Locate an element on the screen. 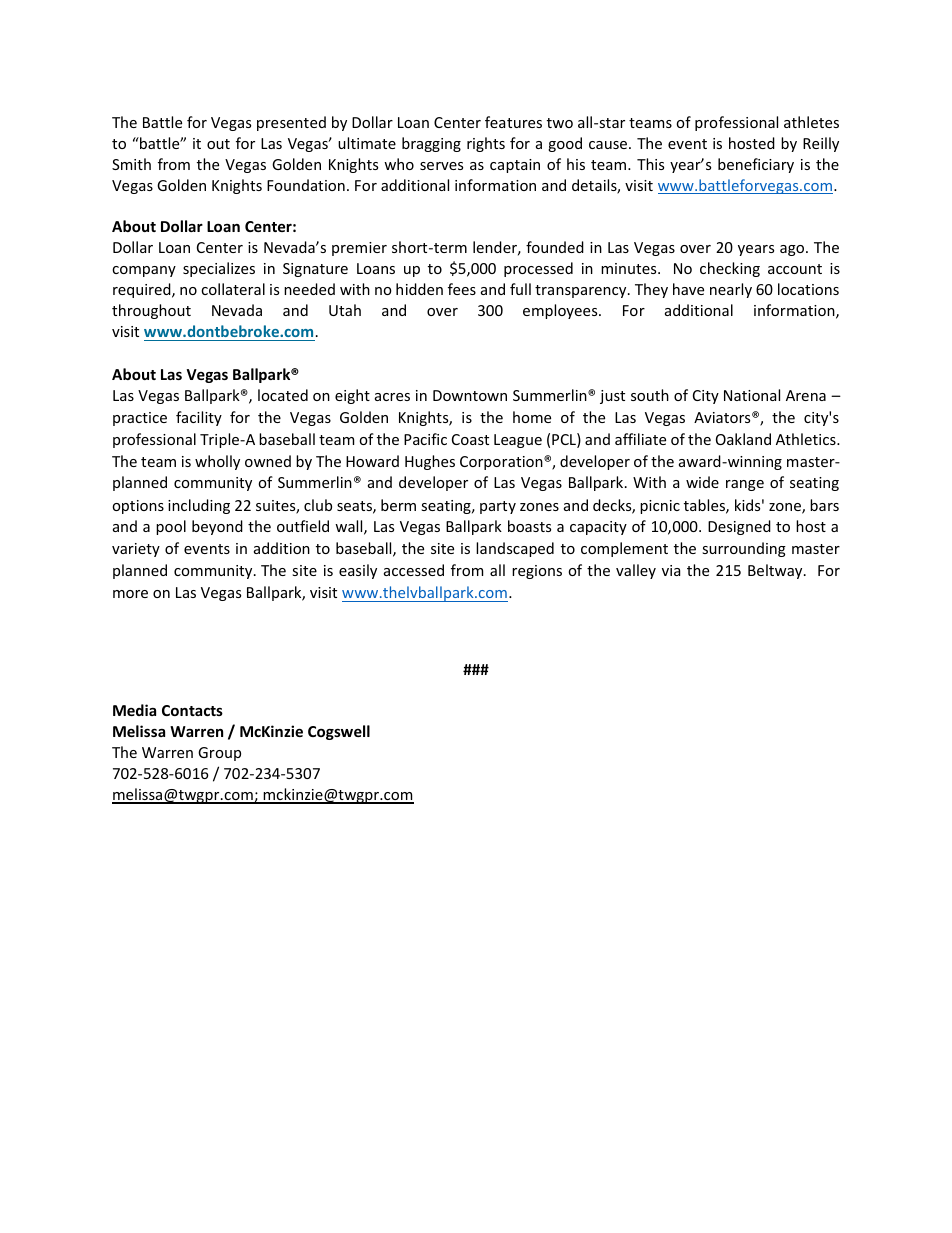 This screenshot has width=952, height=1233. Group is located at coordinates (219, 754).
